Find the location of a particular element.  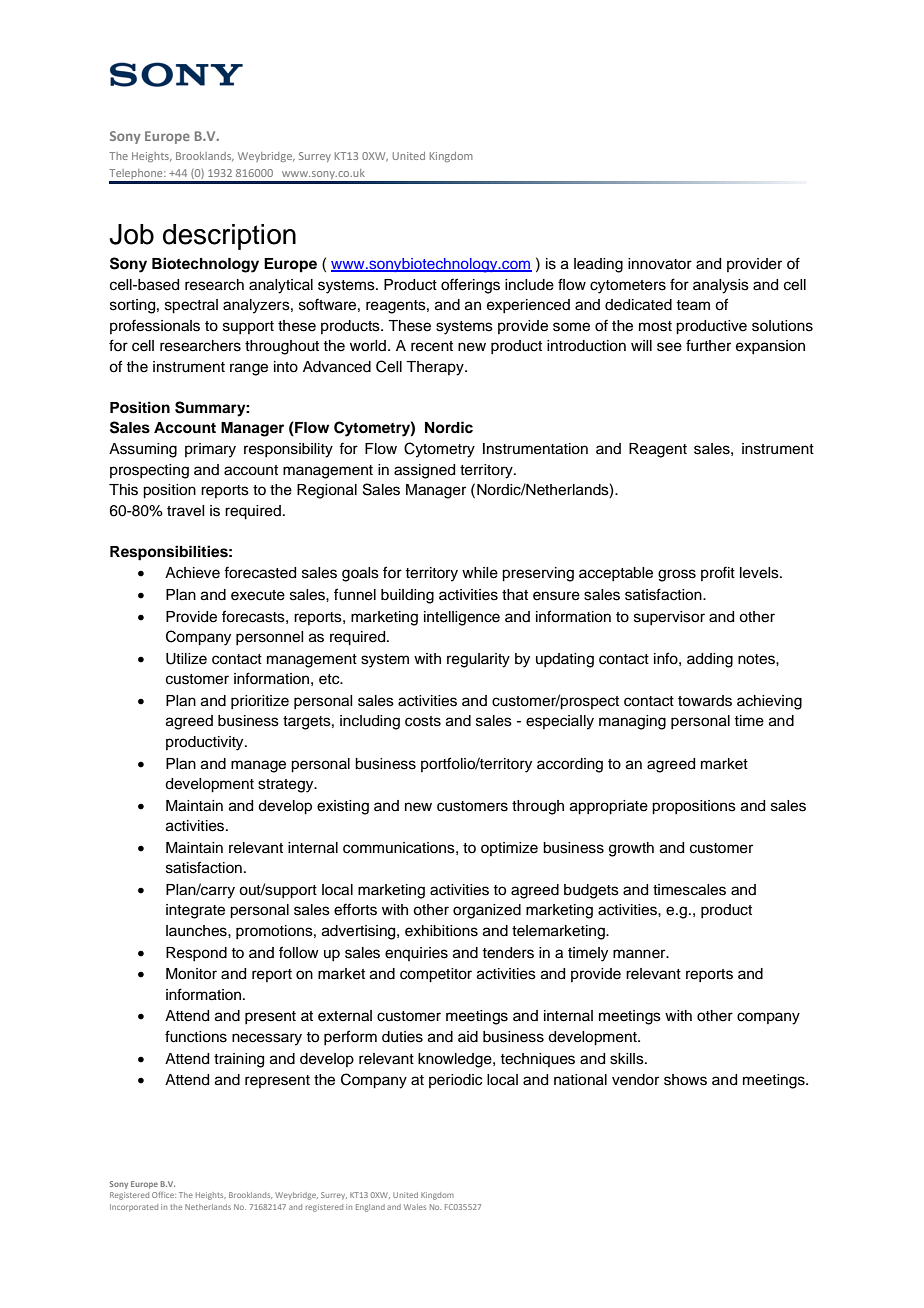

offerings is located at coordinates (470, 286).
